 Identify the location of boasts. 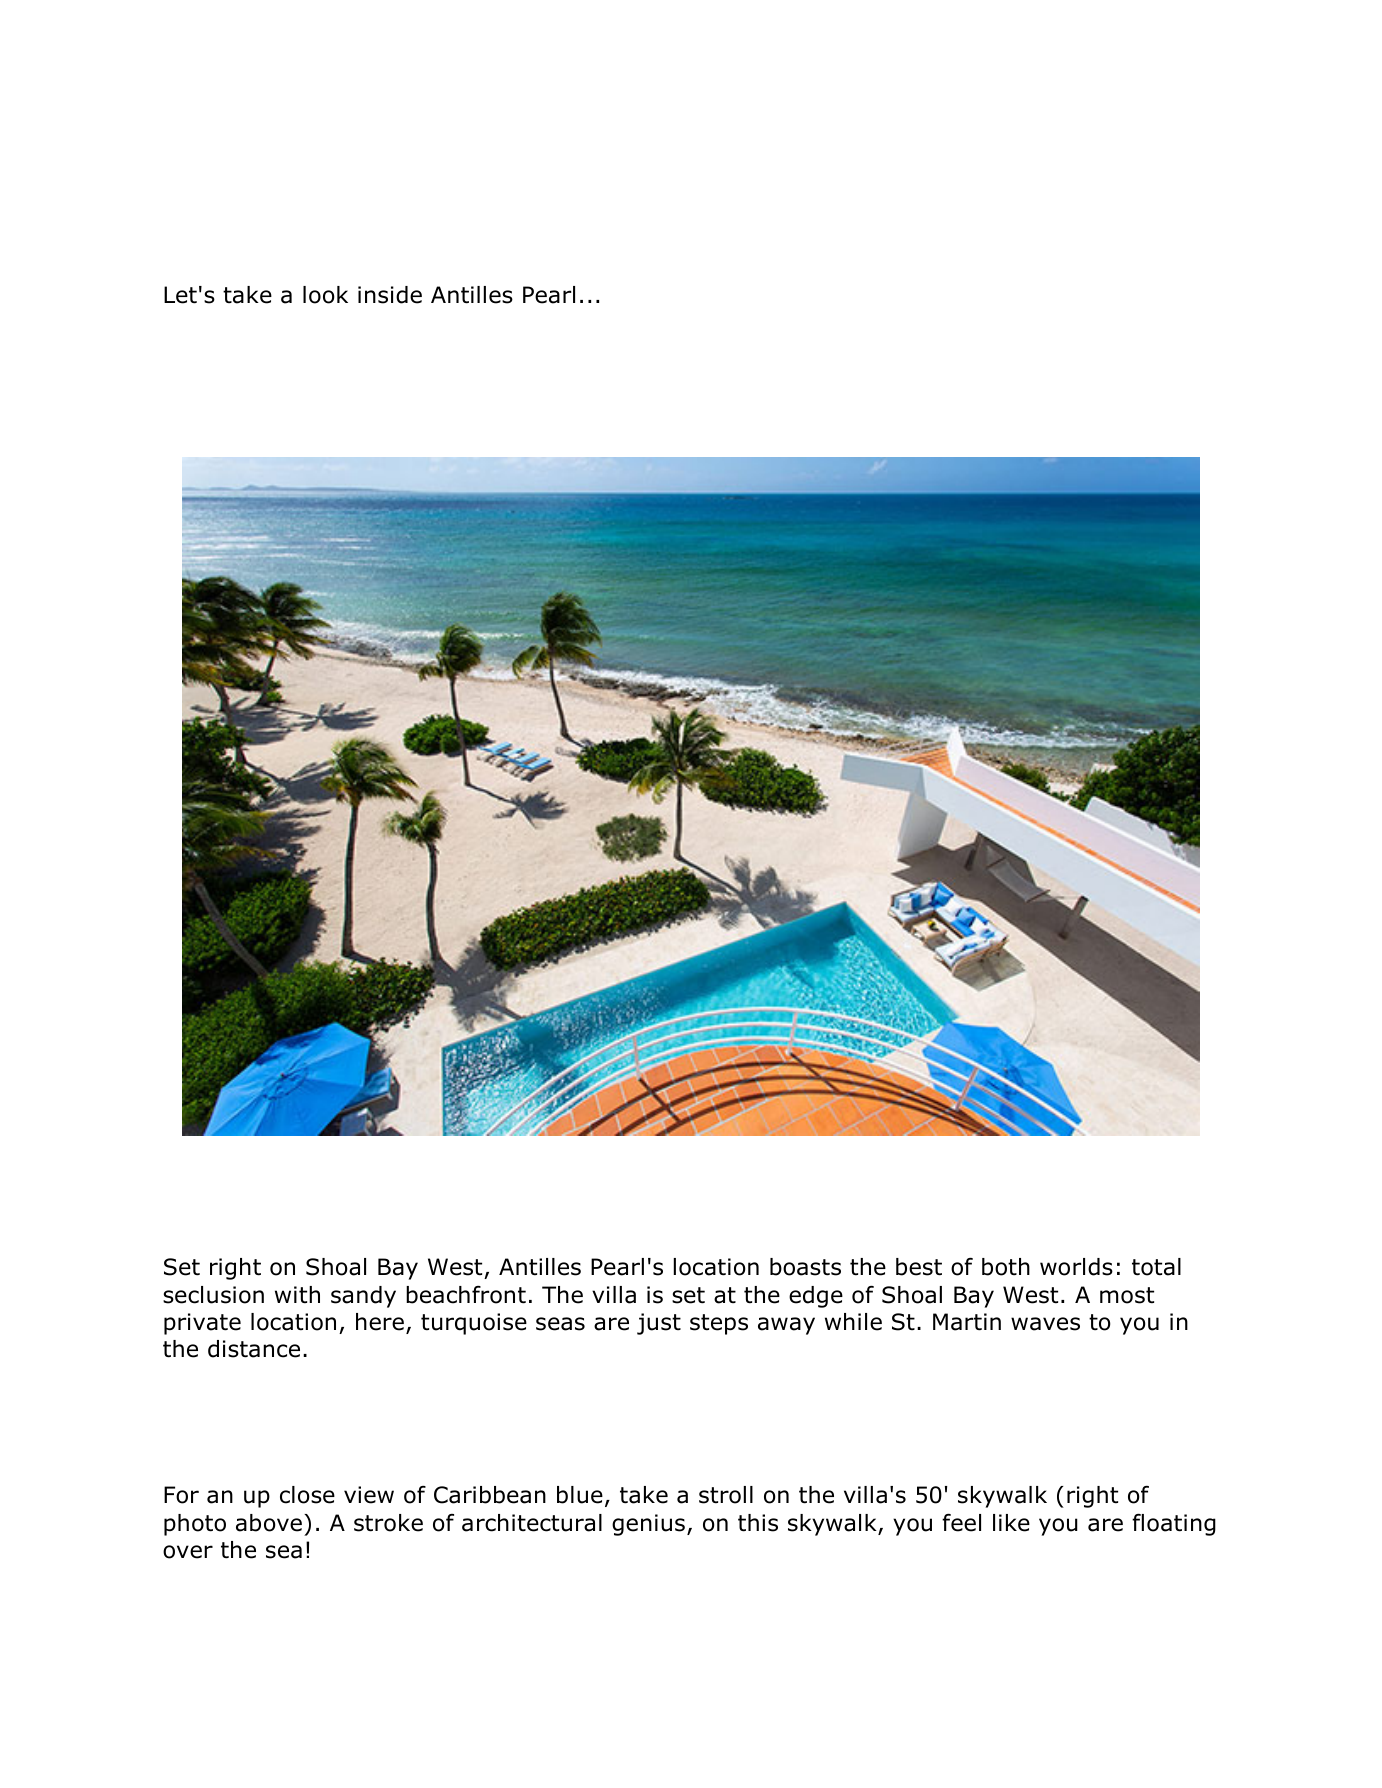
(805, 1267).
